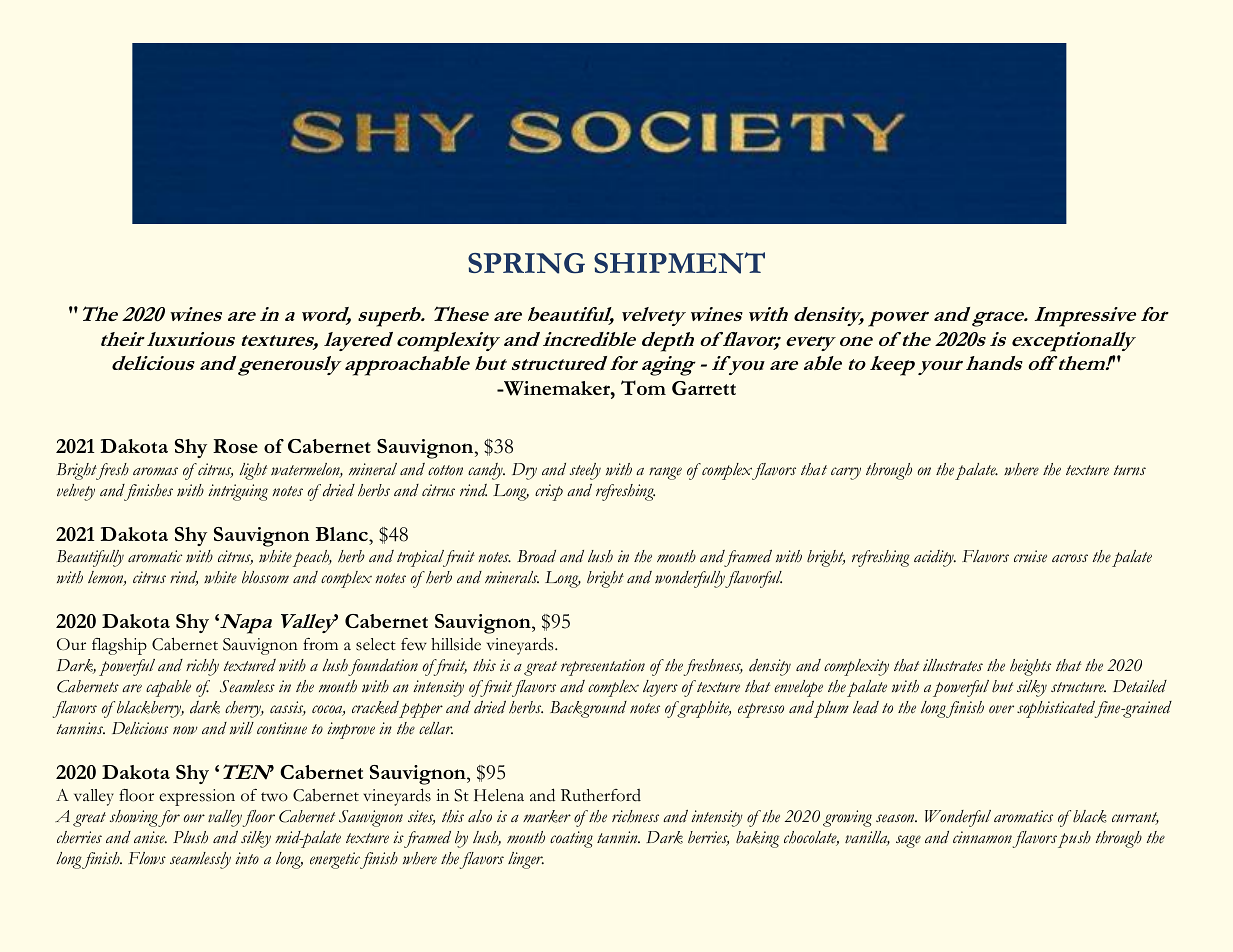 The image size is (1233, 952). I want to click on heights, so click(1030, 667).
